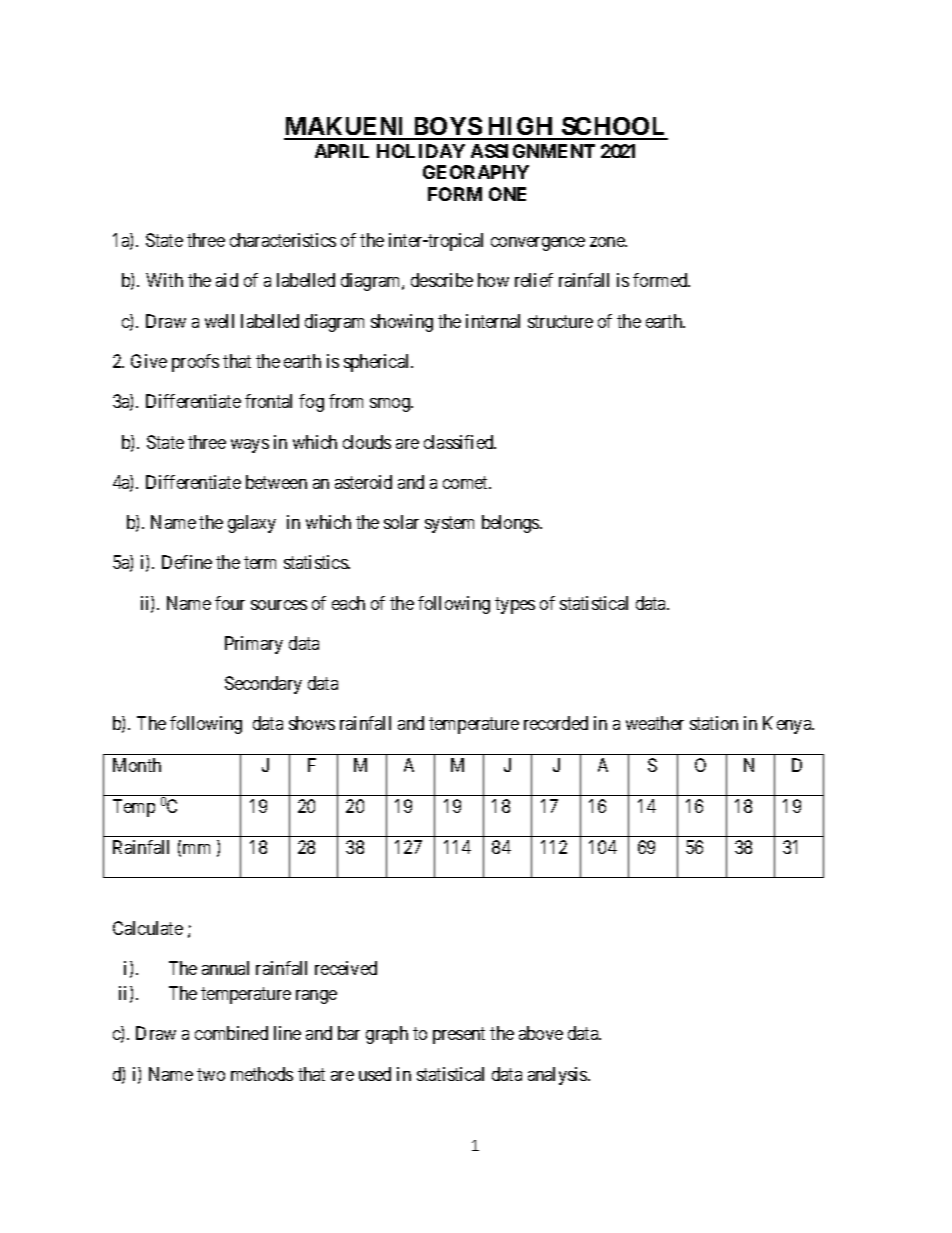 The width and height of the document is (952, 1233). What do you see at coordinates (558, 1076) in the document?
I see `analysis` at bounding box center [558, 1076].
